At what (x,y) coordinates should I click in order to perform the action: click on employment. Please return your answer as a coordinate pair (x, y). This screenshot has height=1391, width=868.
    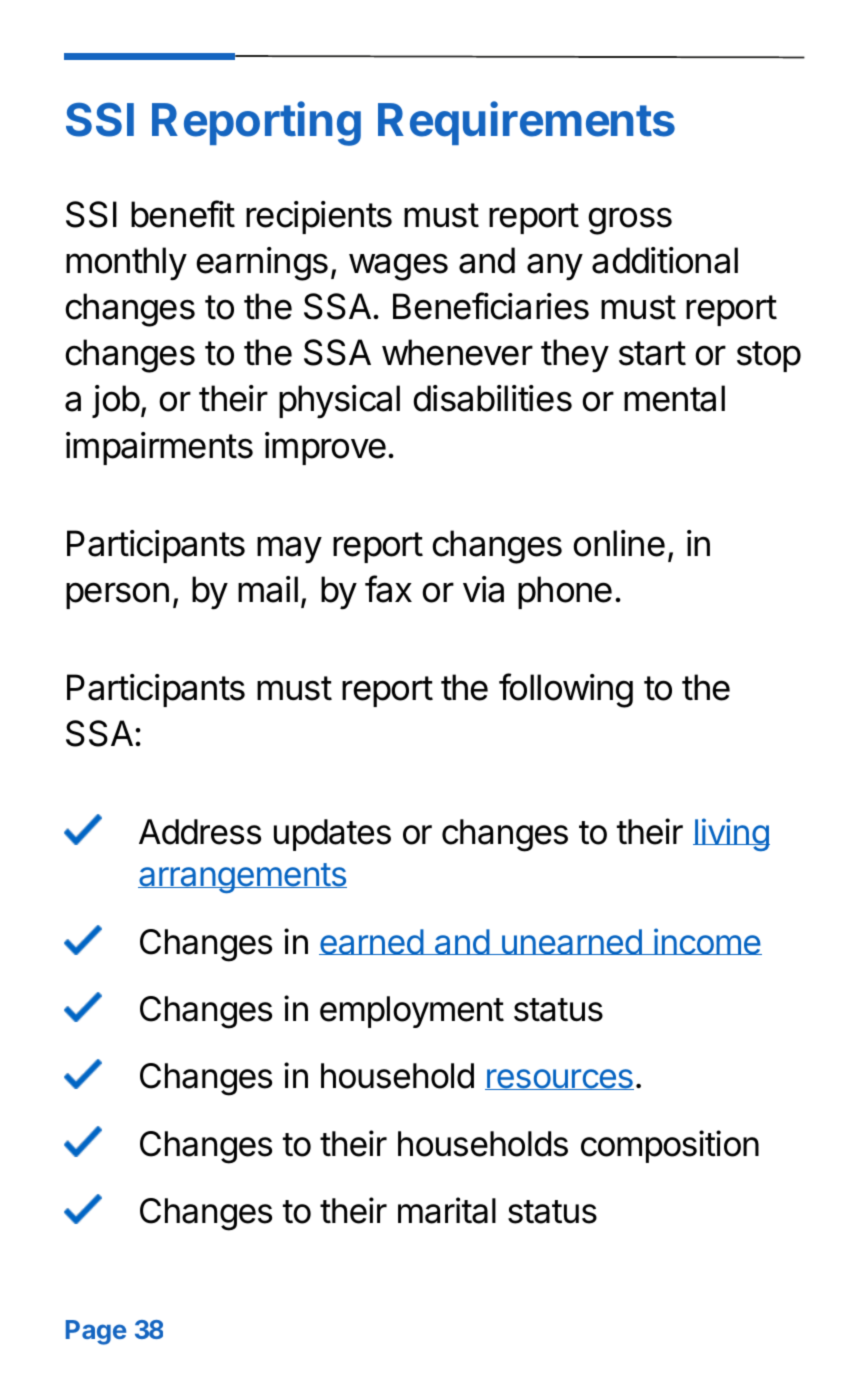
    Looking at the image, I should click on (412, 1012).
